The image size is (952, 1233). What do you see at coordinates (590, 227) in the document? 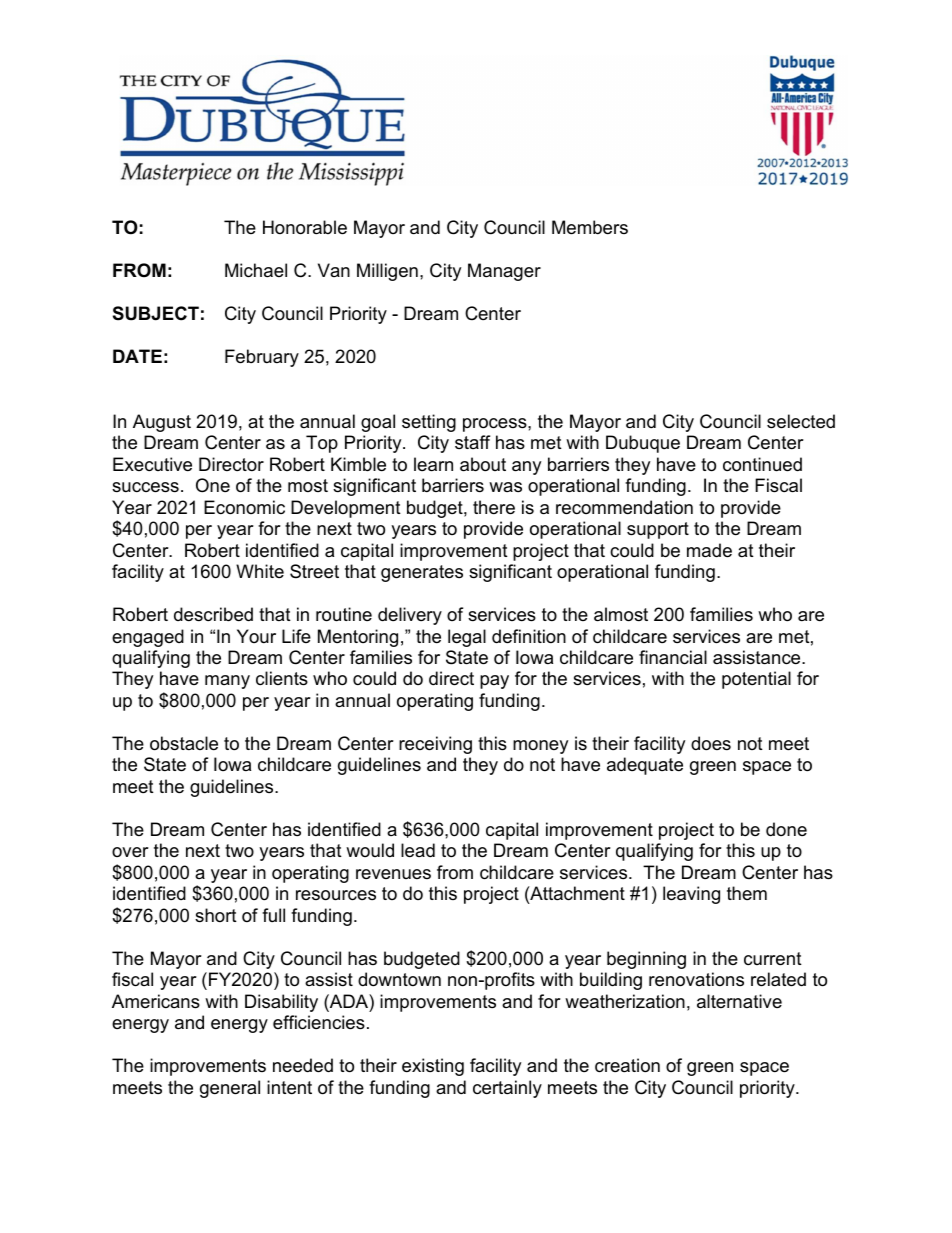
I see `Members` at bounding box center [590, 227].
